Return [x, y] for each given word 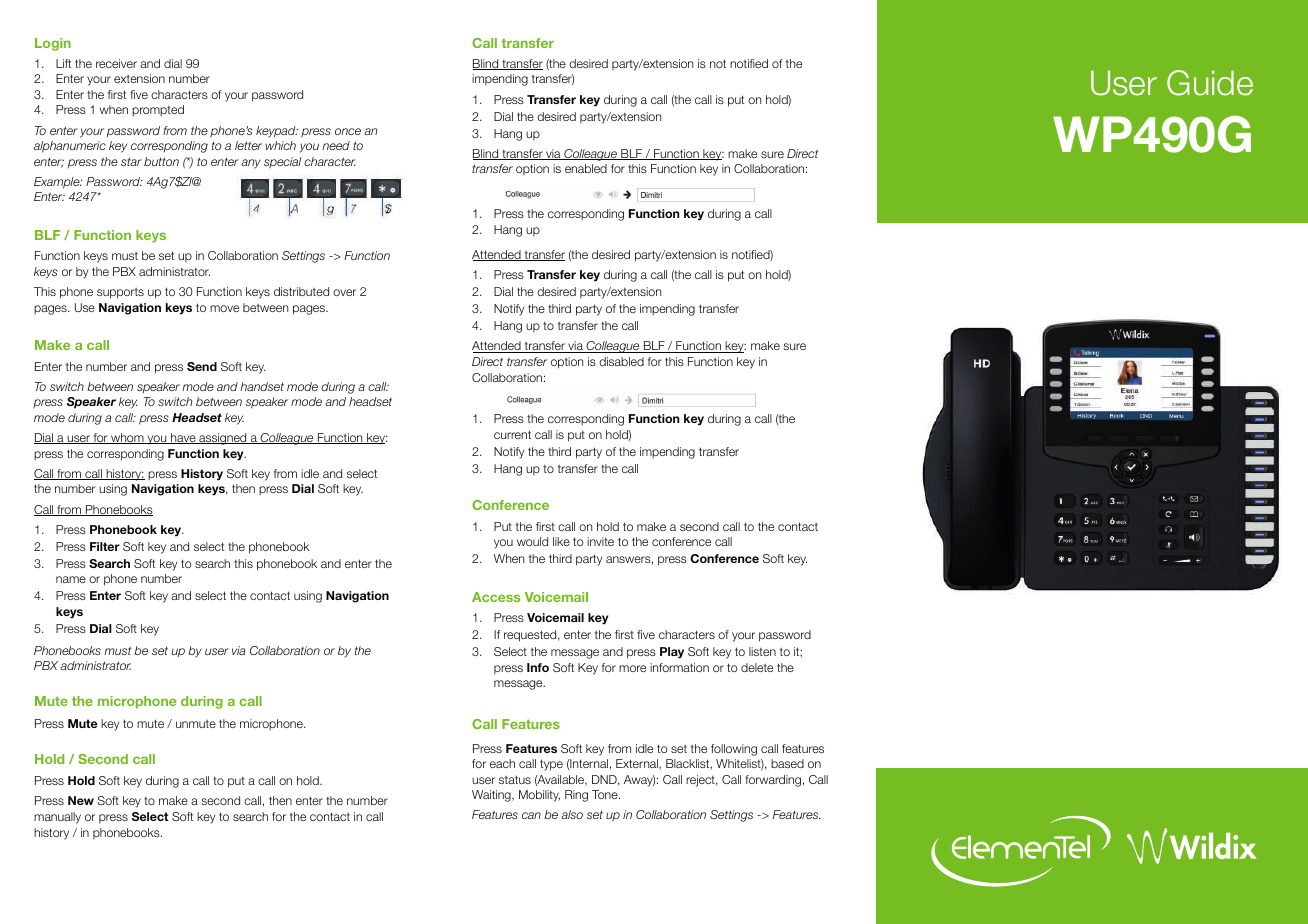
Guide [1210, 83]
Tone [606, 794]
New [81, 800]
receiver [116, 63]
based [787, 763]
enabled [586, 168]
